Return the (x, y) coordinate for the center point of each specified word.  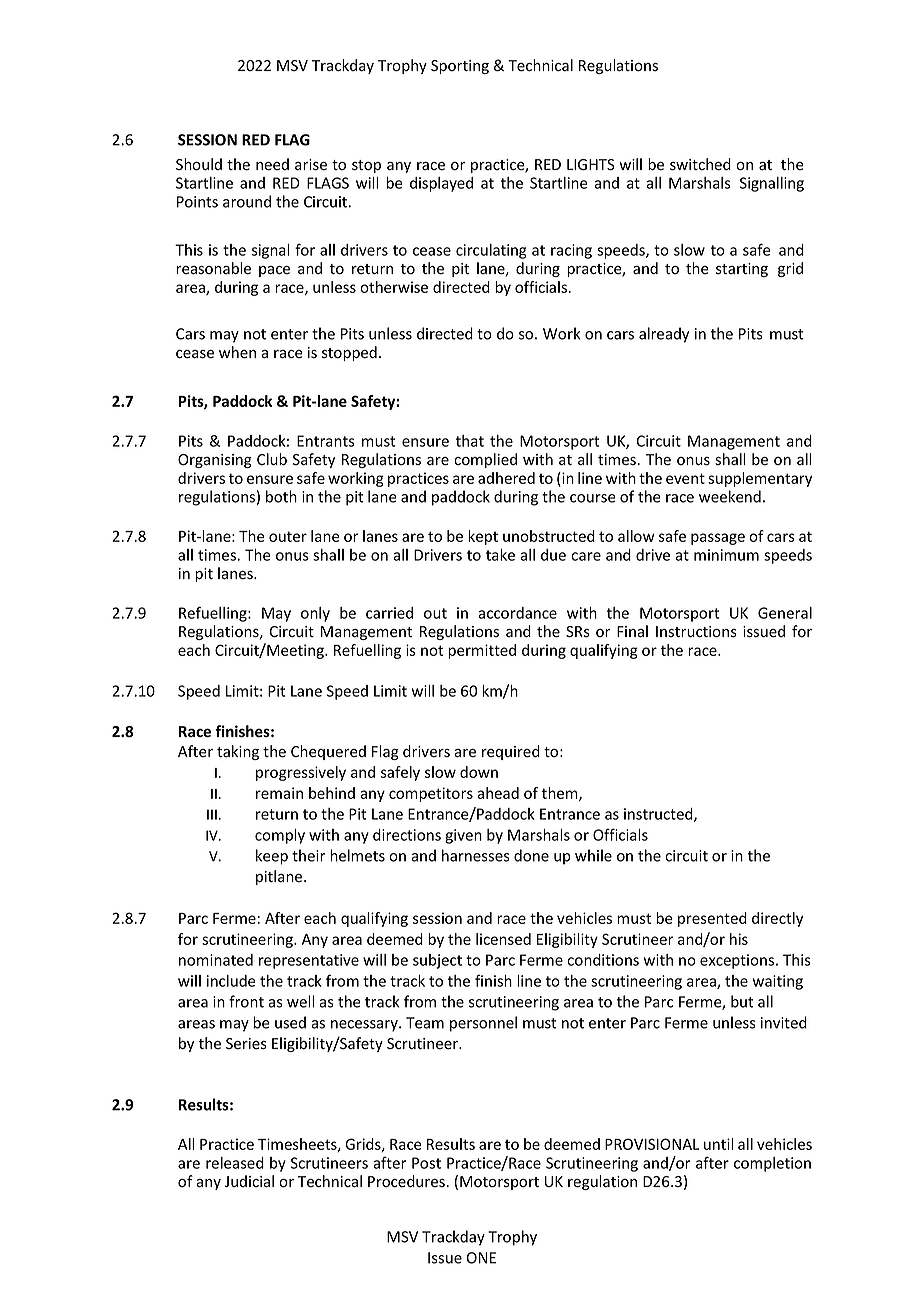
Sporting (460, 67)
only (315, 614)
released (235, 1163)
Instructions (696, 632)
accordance (517, 613)
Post (426, 1163)
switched (700, 164)
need (272, 164)
